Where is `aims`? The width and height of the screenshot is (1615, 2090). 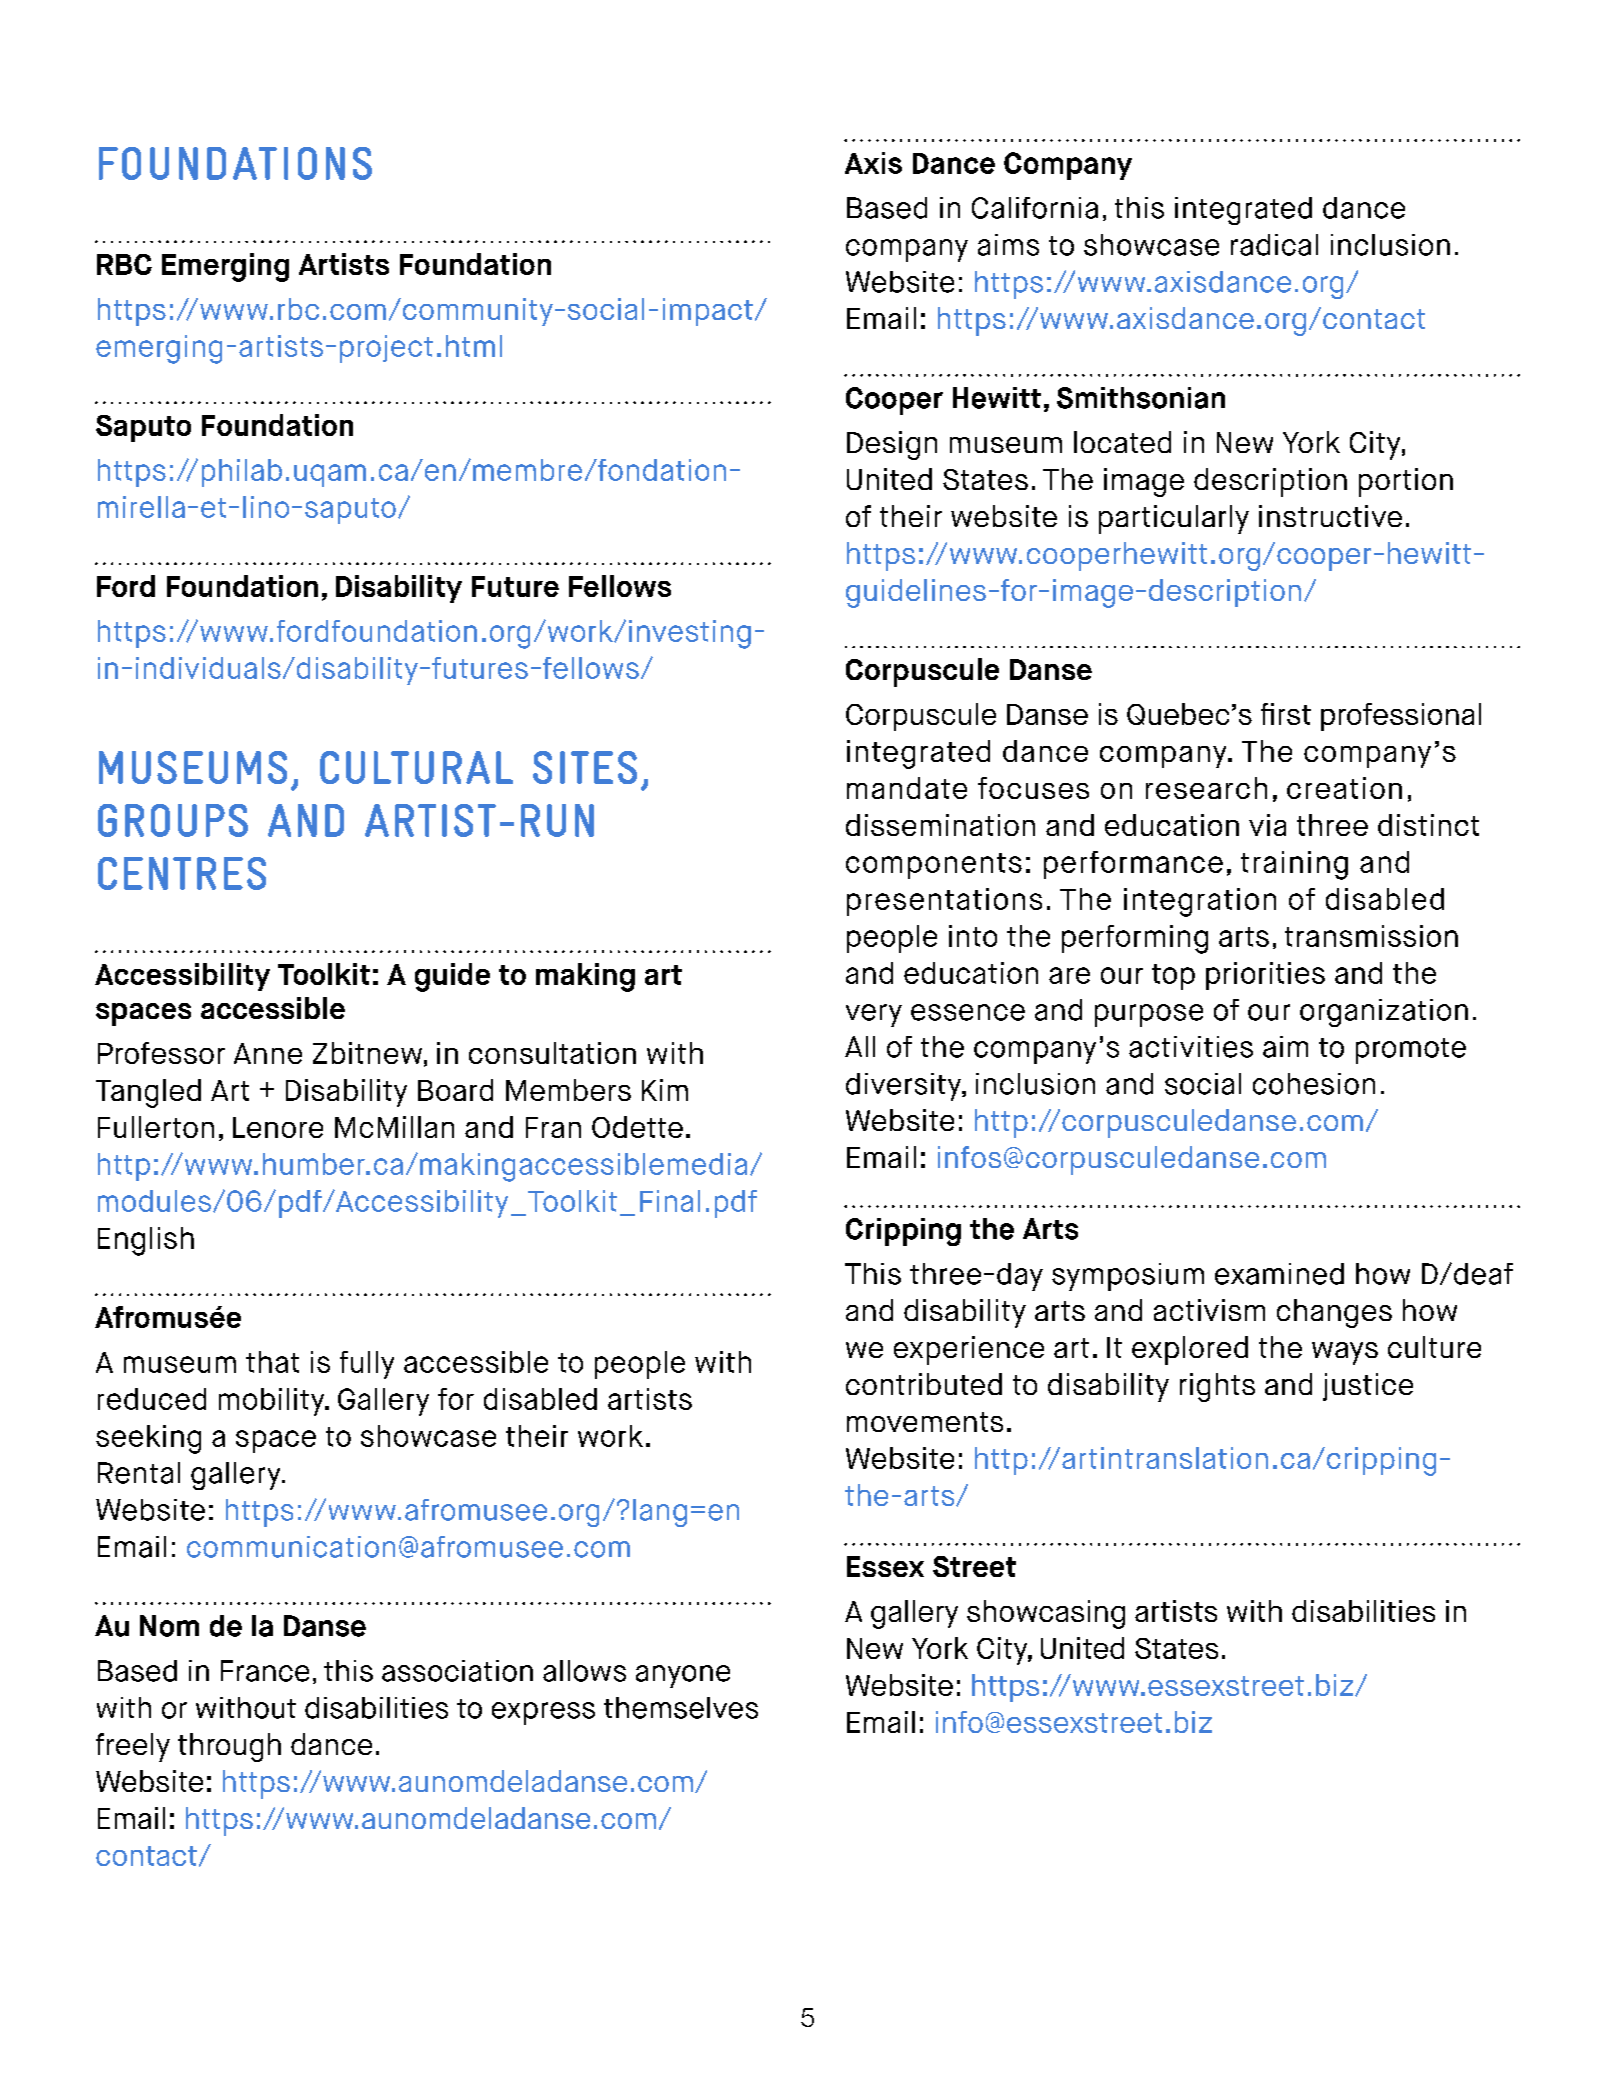 aims is located at coordinates (1008, 245).
